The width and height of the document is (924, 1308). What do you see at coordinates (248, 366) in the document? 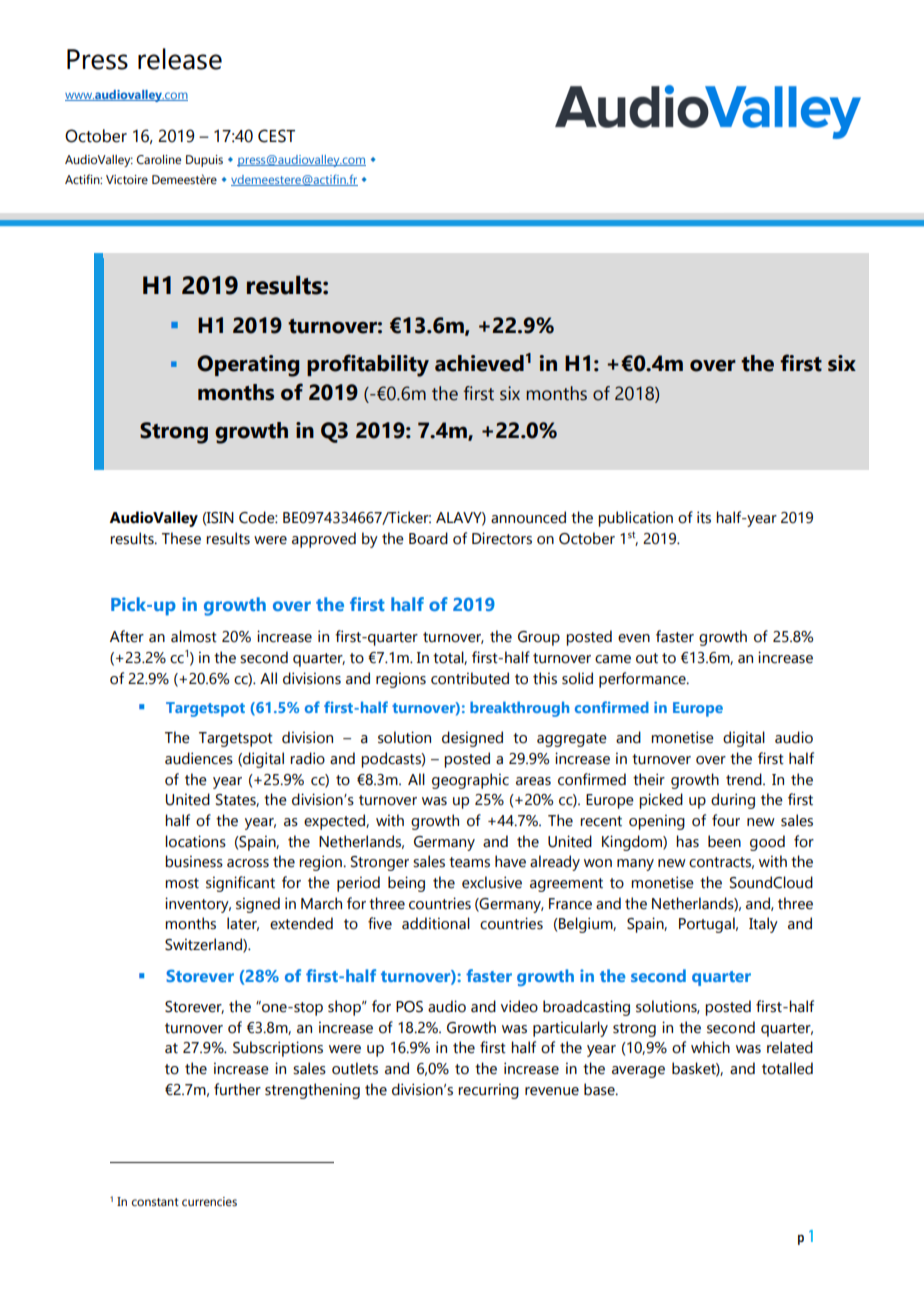
I see `Operating` at bounding box center [248, 366].
